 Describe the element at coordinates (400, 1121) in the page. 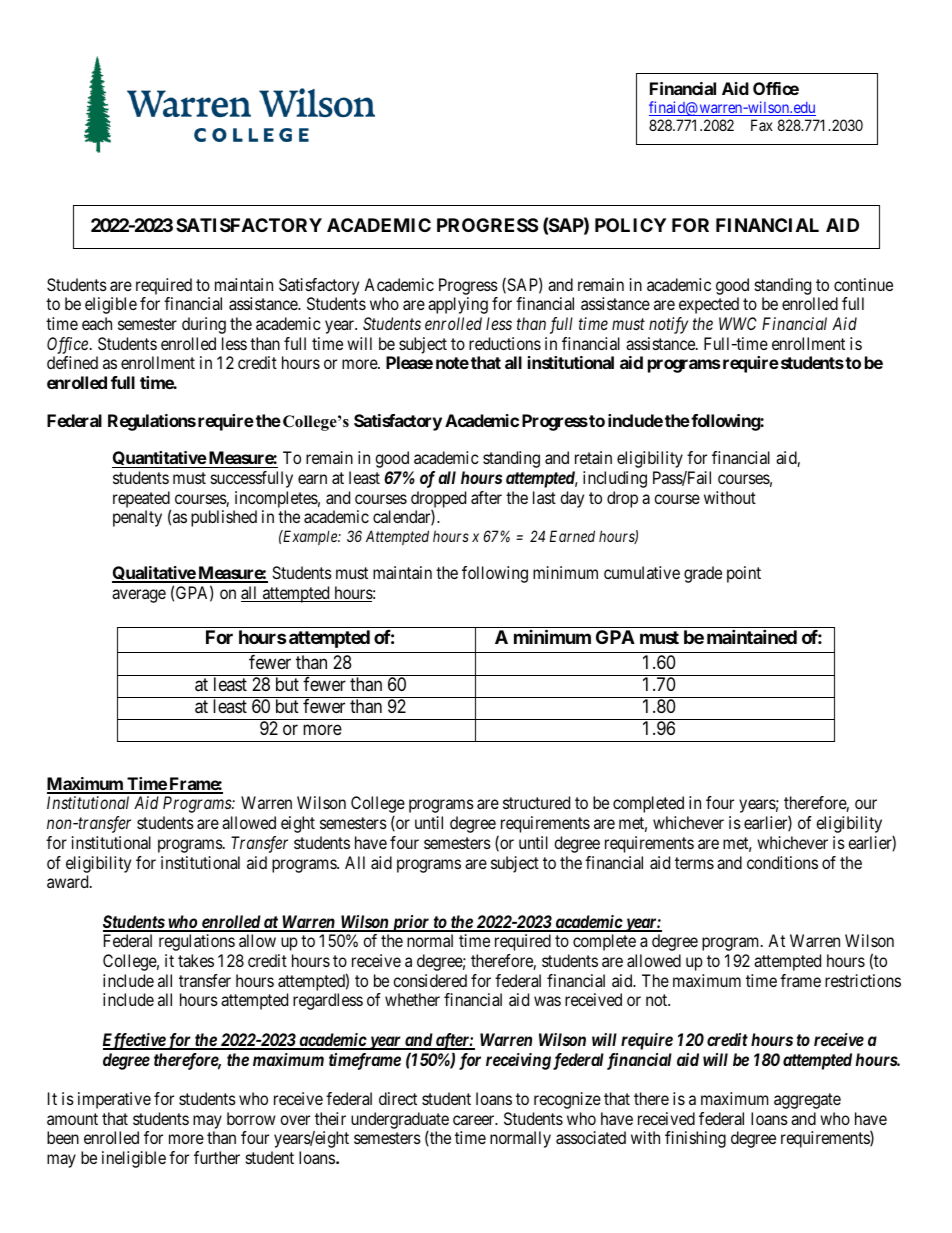

I see `undergraduate` at that location.
